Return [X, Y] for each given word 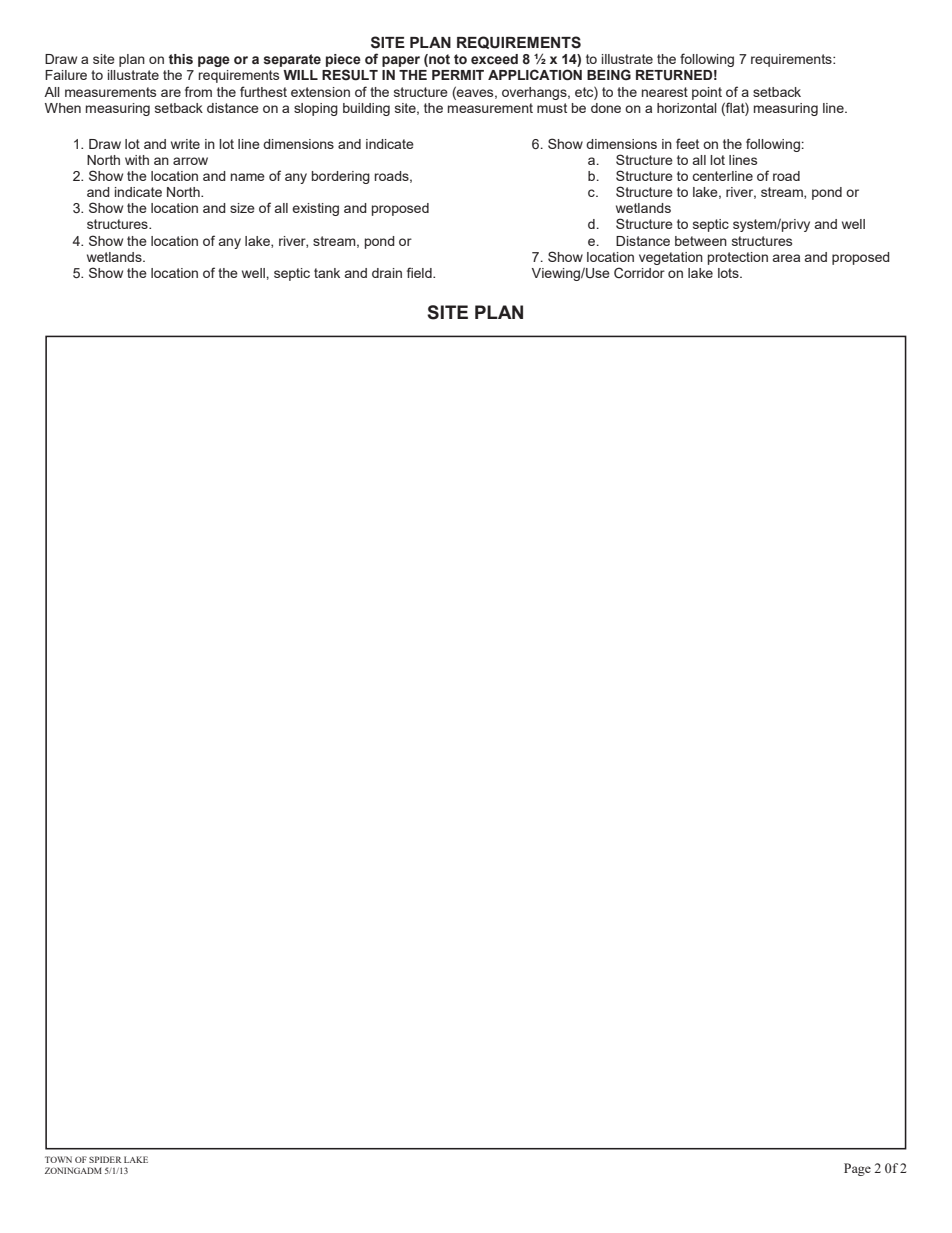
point [707, 93]
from [198, 91]
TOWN [58, 1159]
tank [327, 273]
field [420, 272]
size [242, 208]
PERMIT [458, 75]
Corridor [639, 272]
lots [729, 273]
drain [387, 273]
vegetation [671, 258]
